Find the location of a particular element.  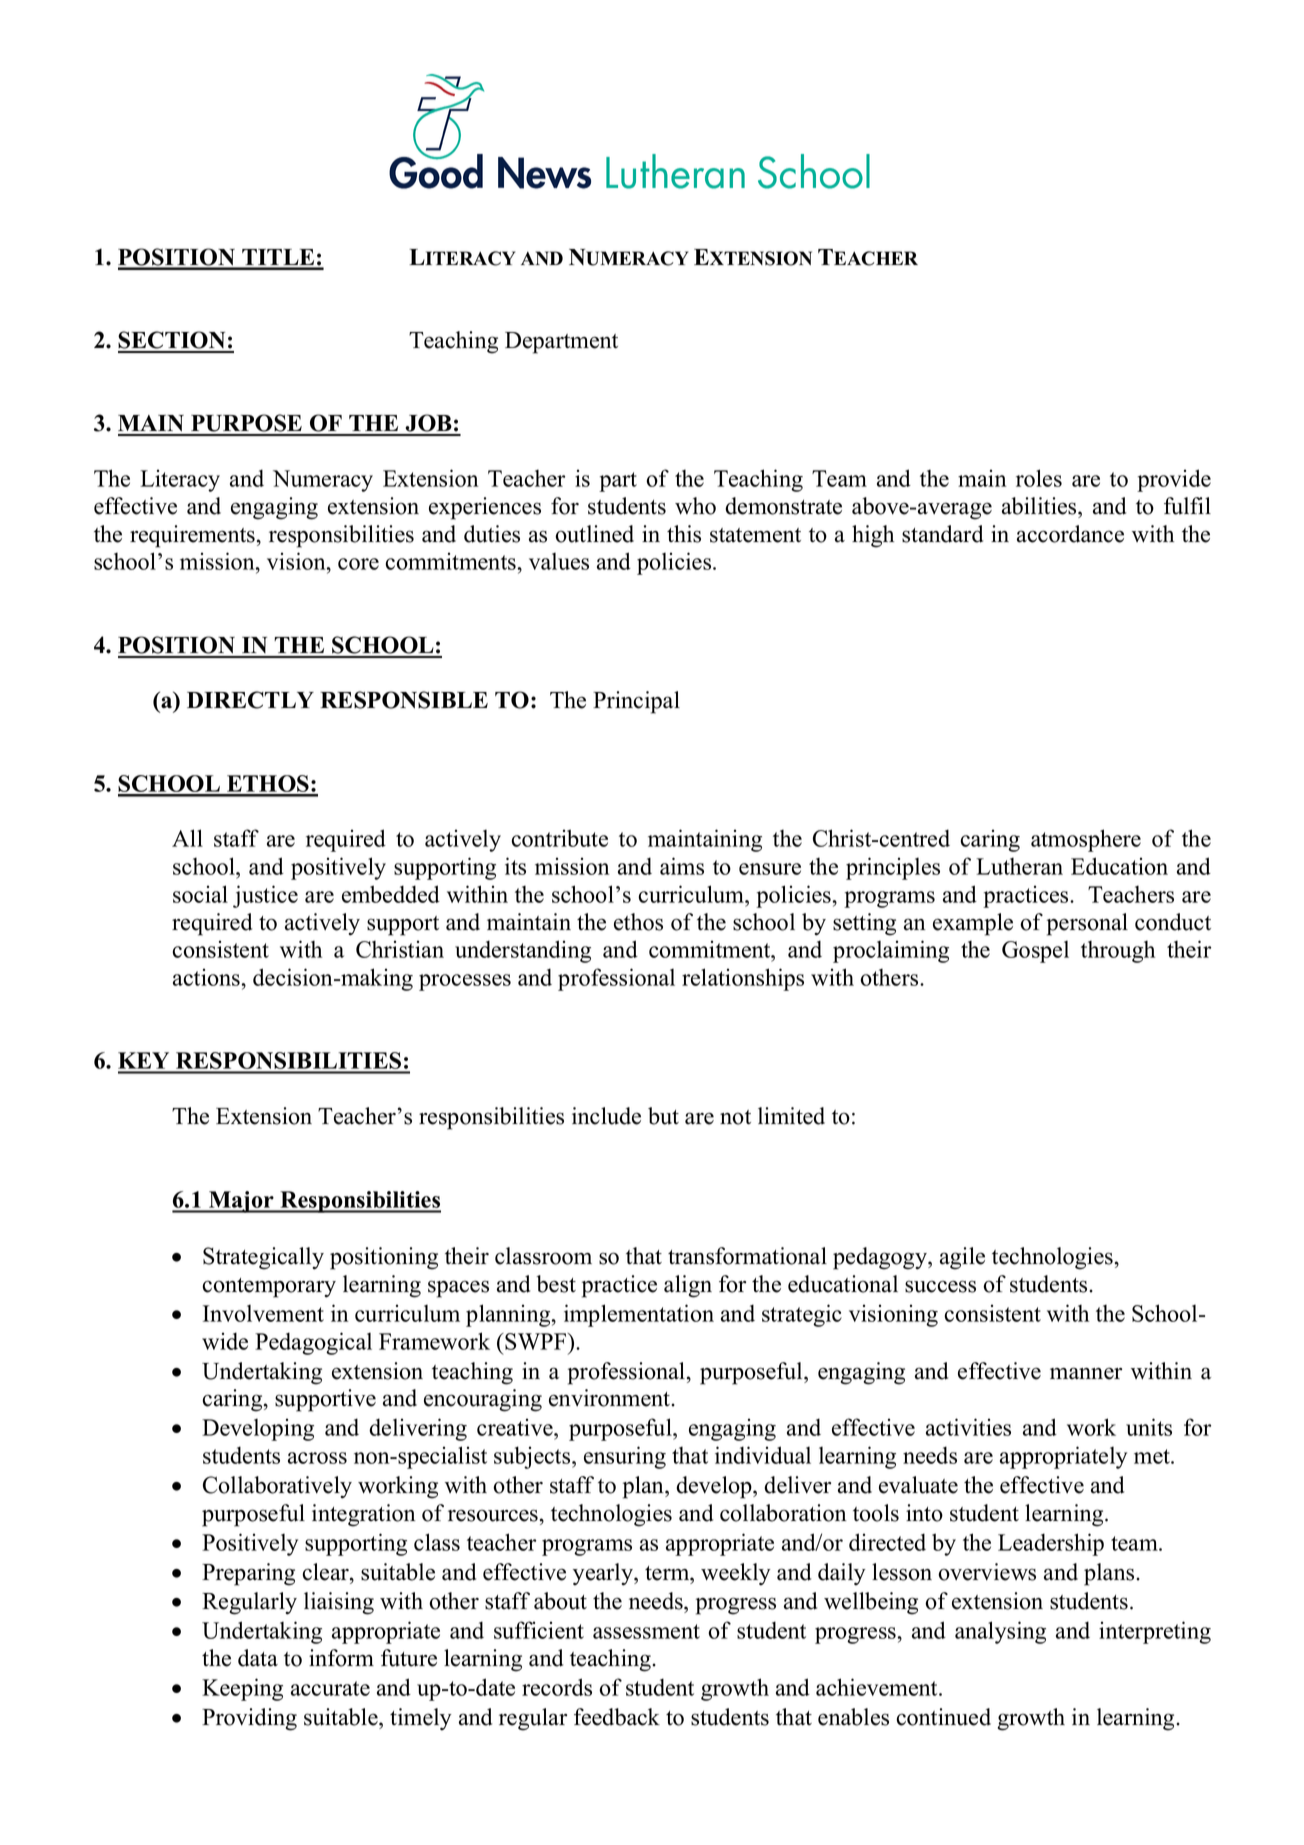

who is located at coordinates (695, 506).
